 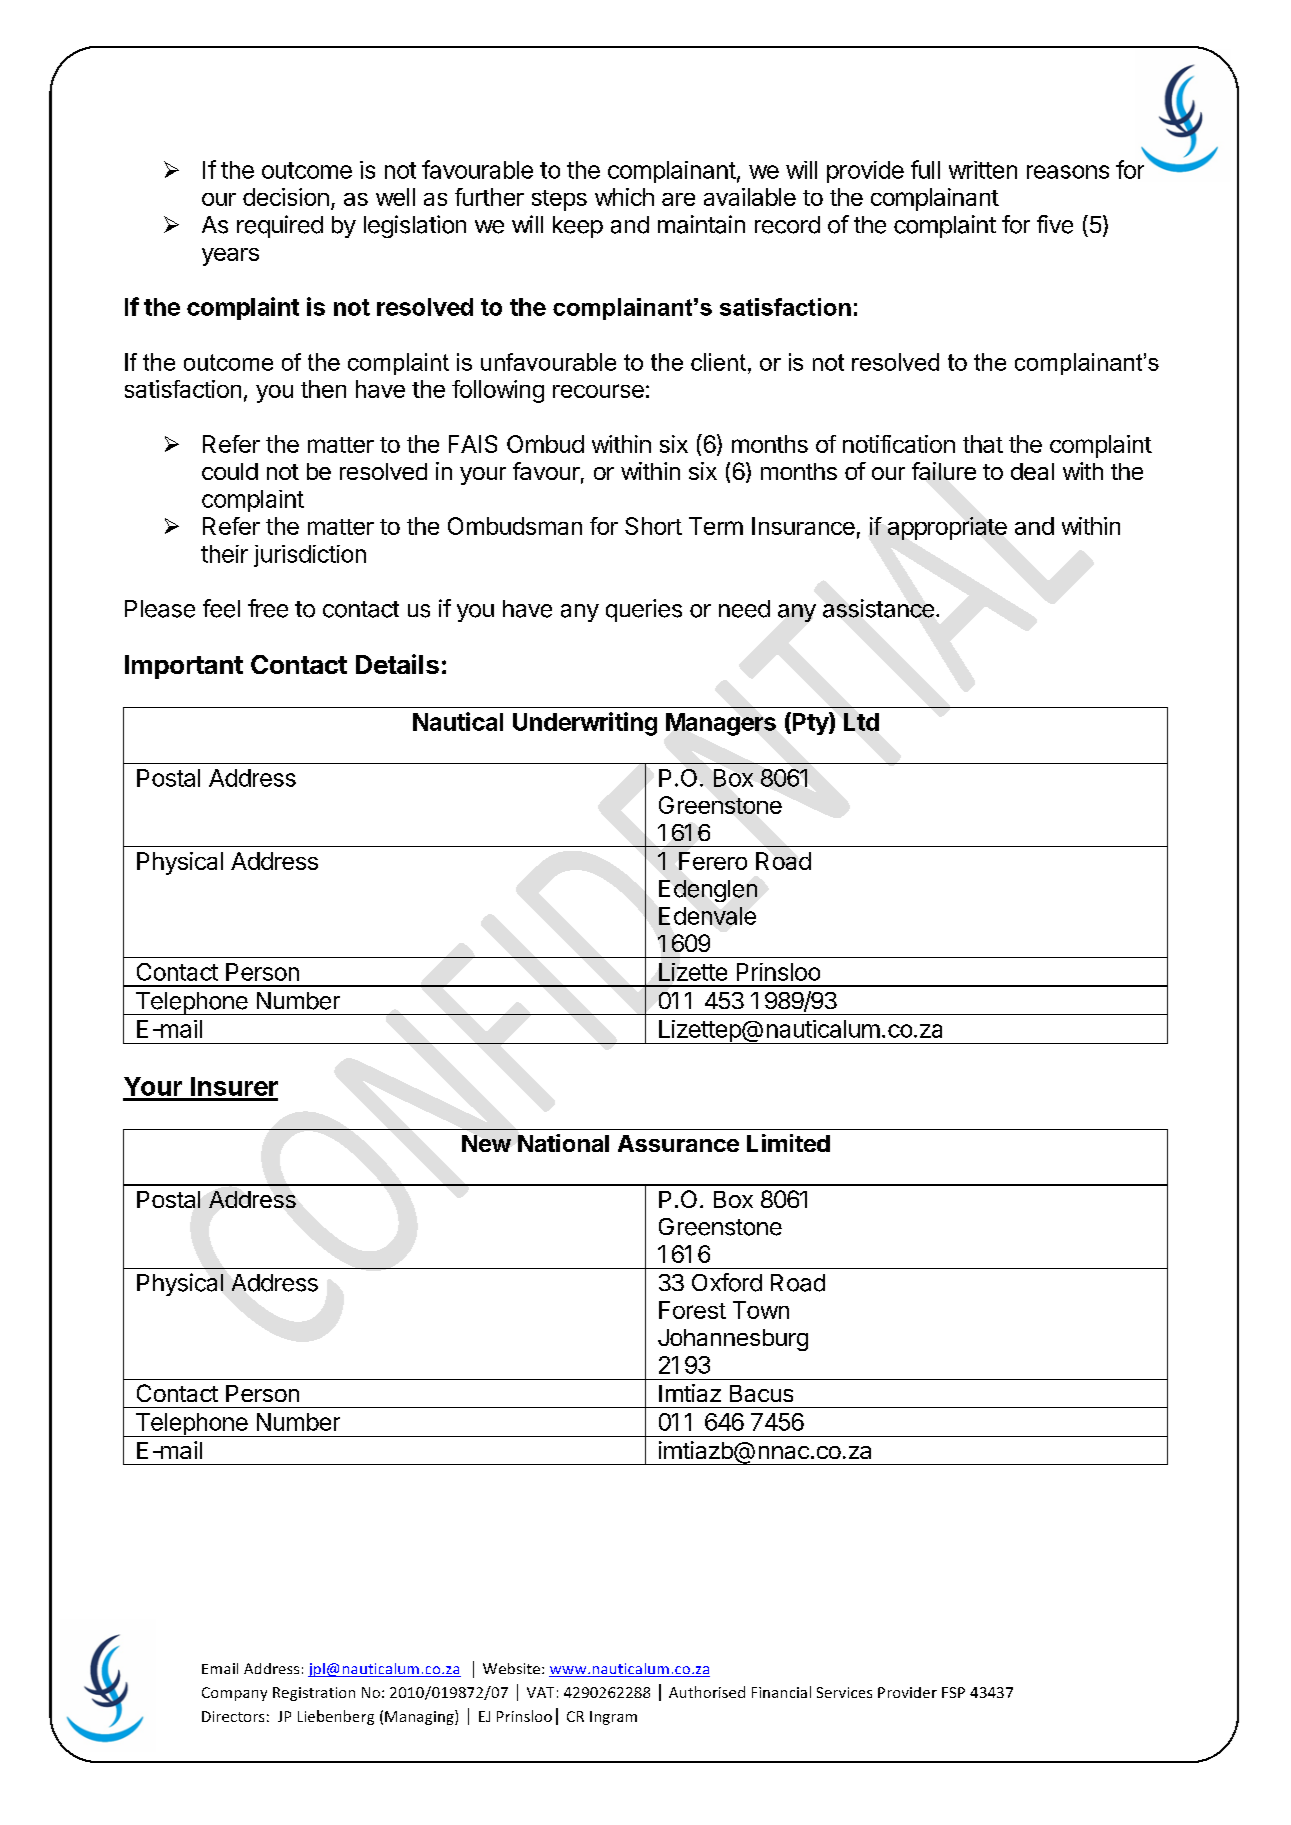 I want to click on Ltd, so click(x=861, y=722).
